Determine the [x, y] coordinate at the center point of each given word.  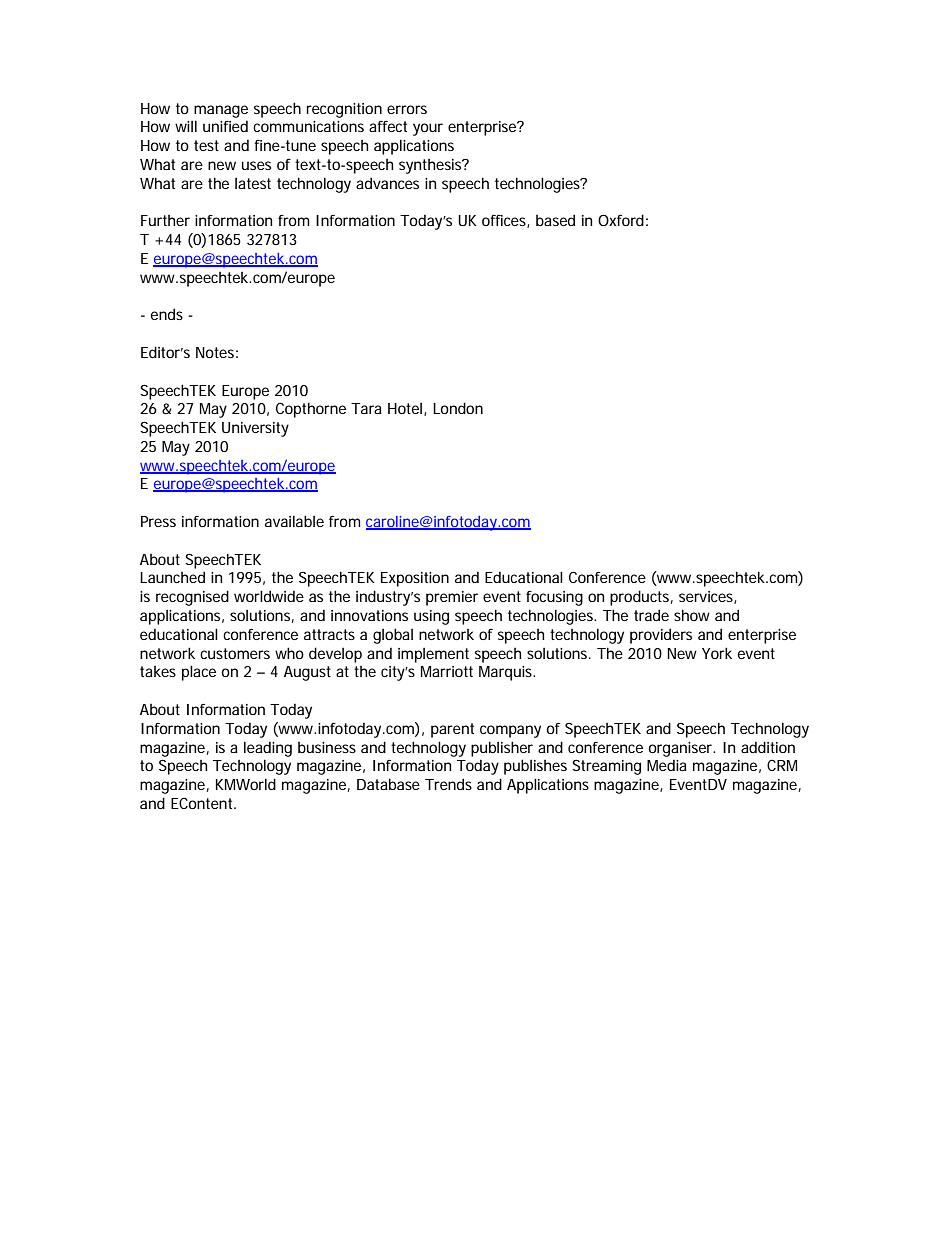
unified [225, 126]
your [428, 129]
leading [268, 749]
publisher [502, 749]
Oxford [621, 220]
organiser [682, 749]
